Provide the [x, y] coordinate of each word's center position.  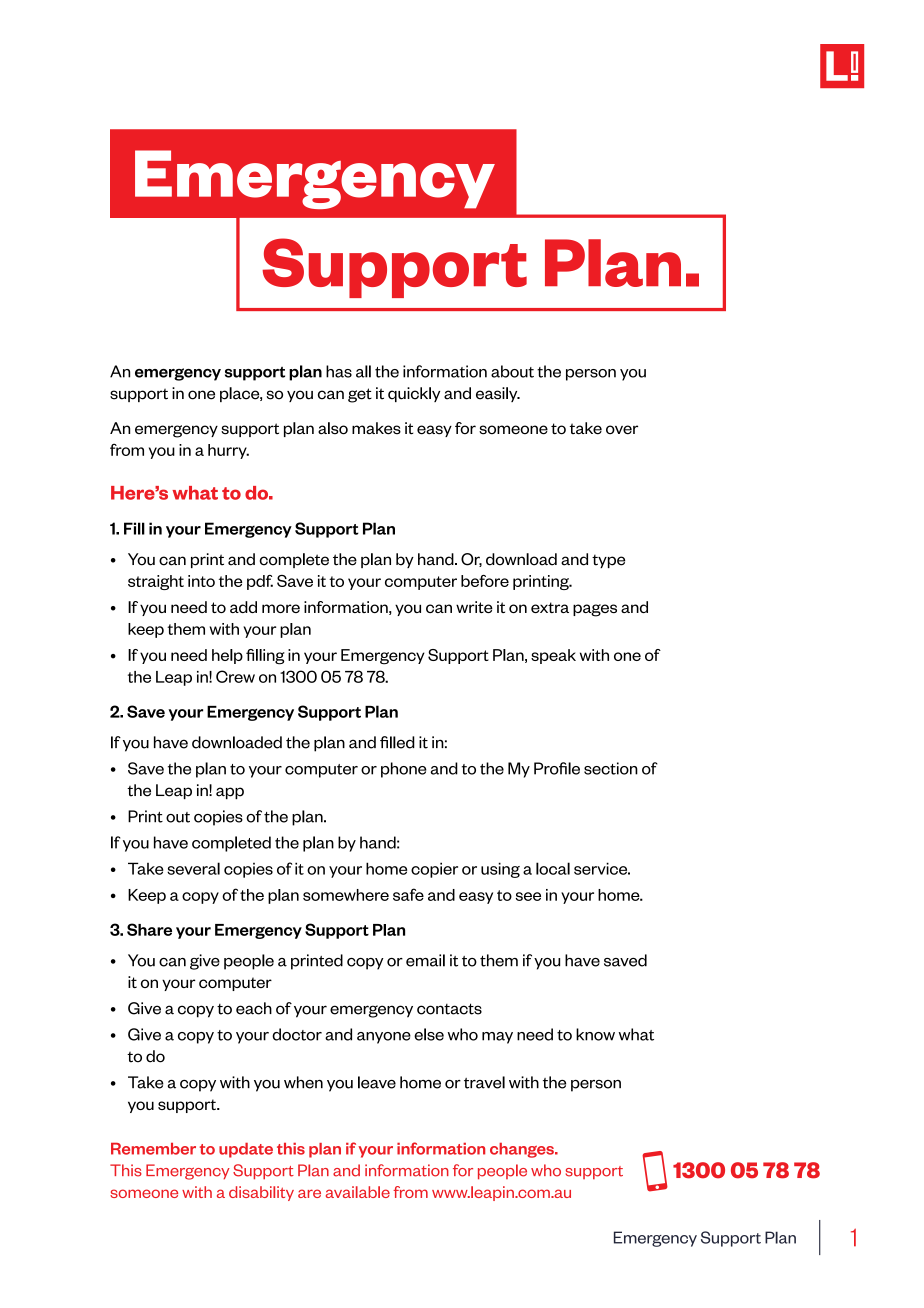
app [230, 793]
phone [404, 770]
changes [523, 1150]
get [360, 395]
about [512, 371]
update [246, 1150]
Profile [557, 768]
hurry [228, 451]
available [358, 1192]
